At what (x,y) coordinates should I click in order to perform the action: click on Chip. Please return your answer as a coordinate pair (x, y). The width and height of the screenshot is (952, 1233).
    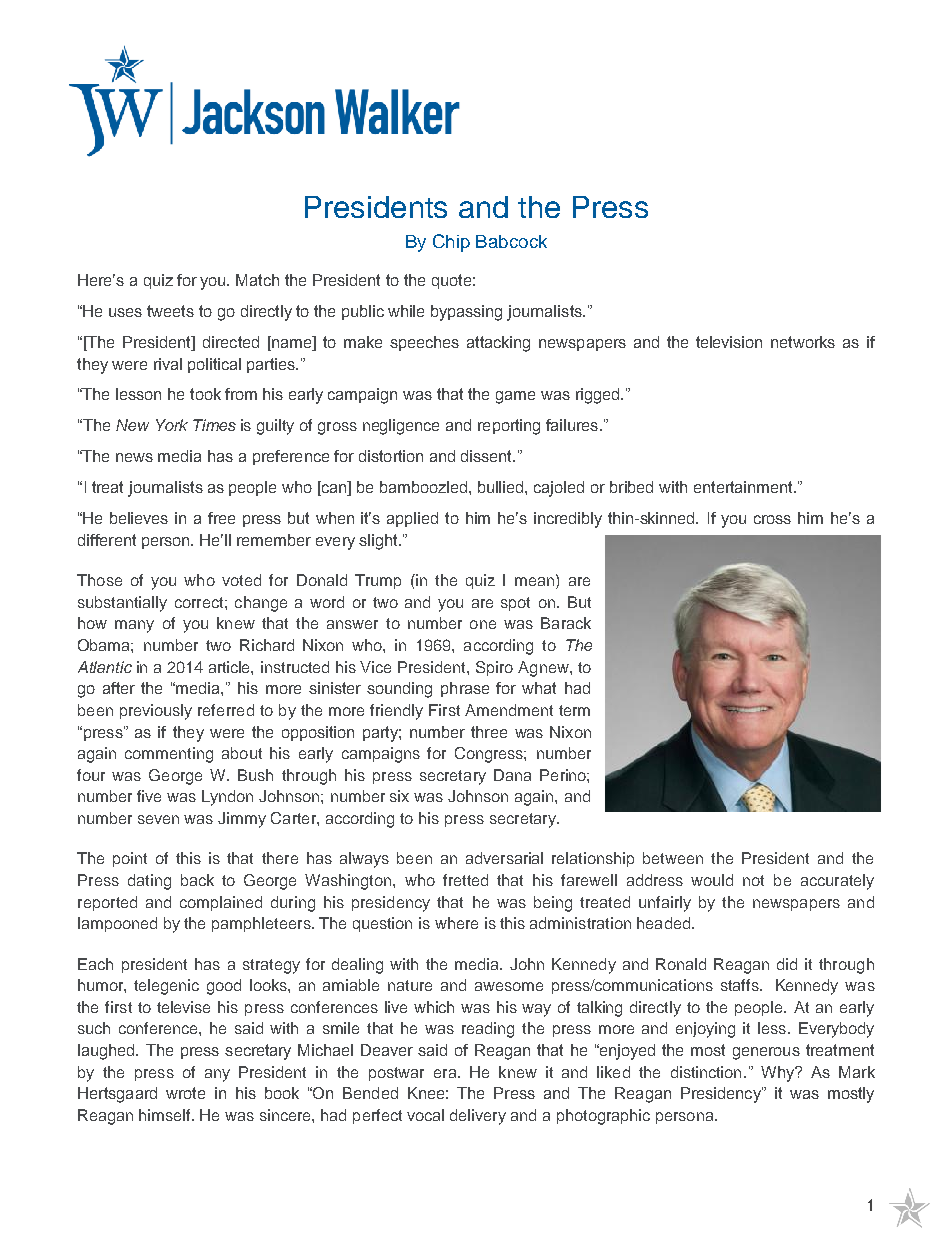
    Looking at the image, I should click on (451, 243).
